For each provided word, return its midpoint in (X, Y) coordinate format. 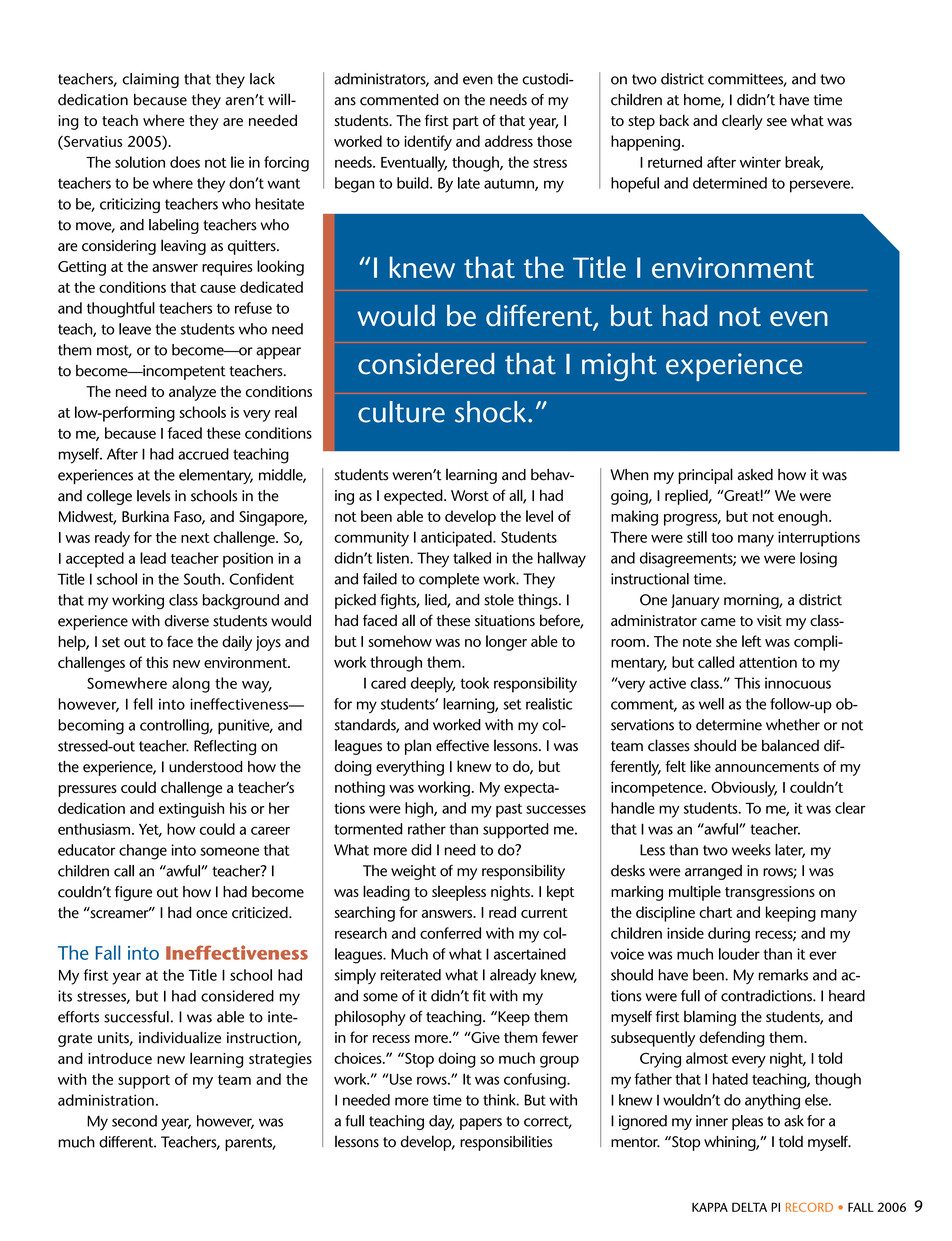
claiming (150, 80)
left (752, 641)
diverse (187, 621)
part (466, 123)
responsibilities (506, 1143)
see (777, 122)
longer (506, 643)
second (134, 1121)
